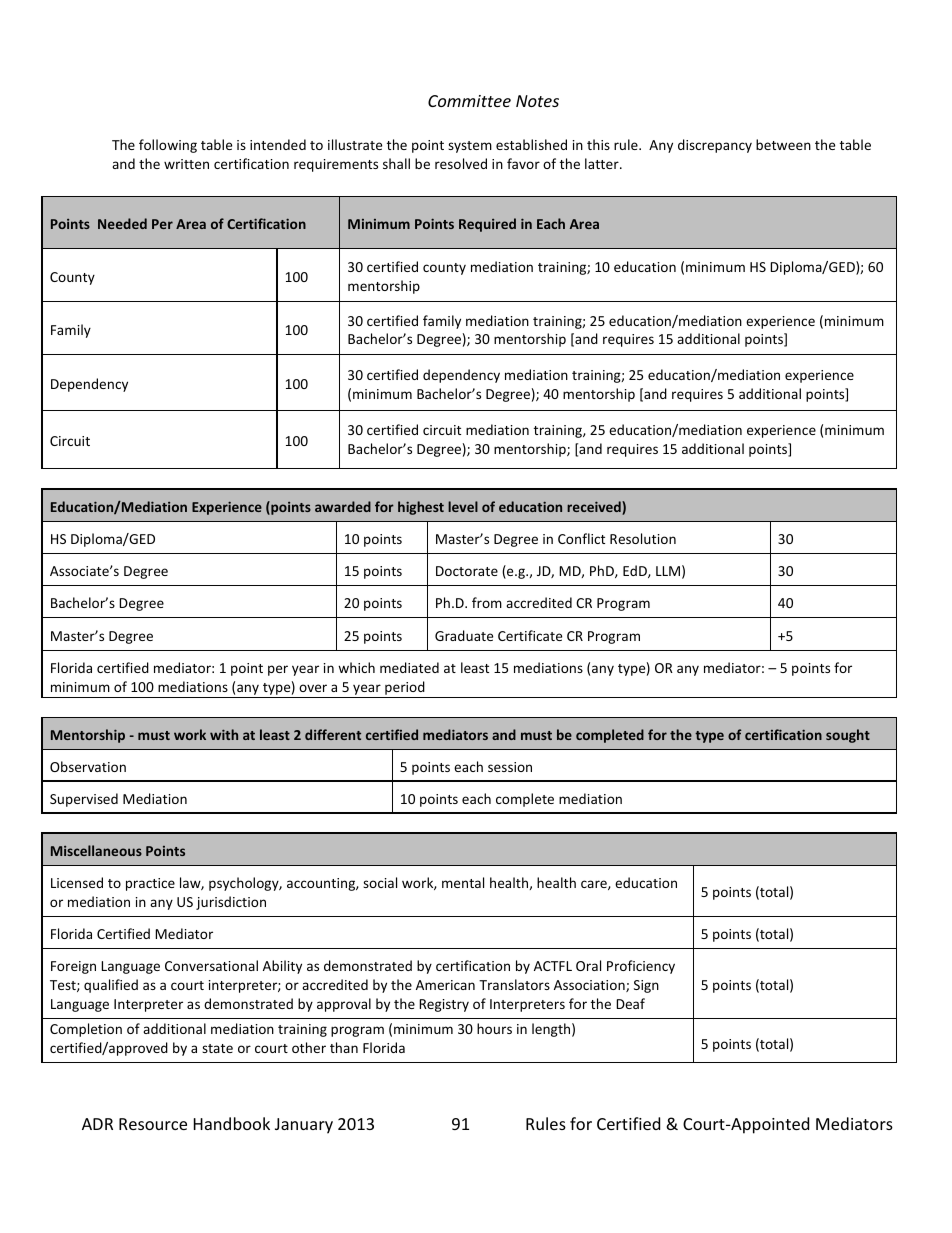 This screenshot has height=1233, width=952. I want to click on awarded, so click(343, 506).
